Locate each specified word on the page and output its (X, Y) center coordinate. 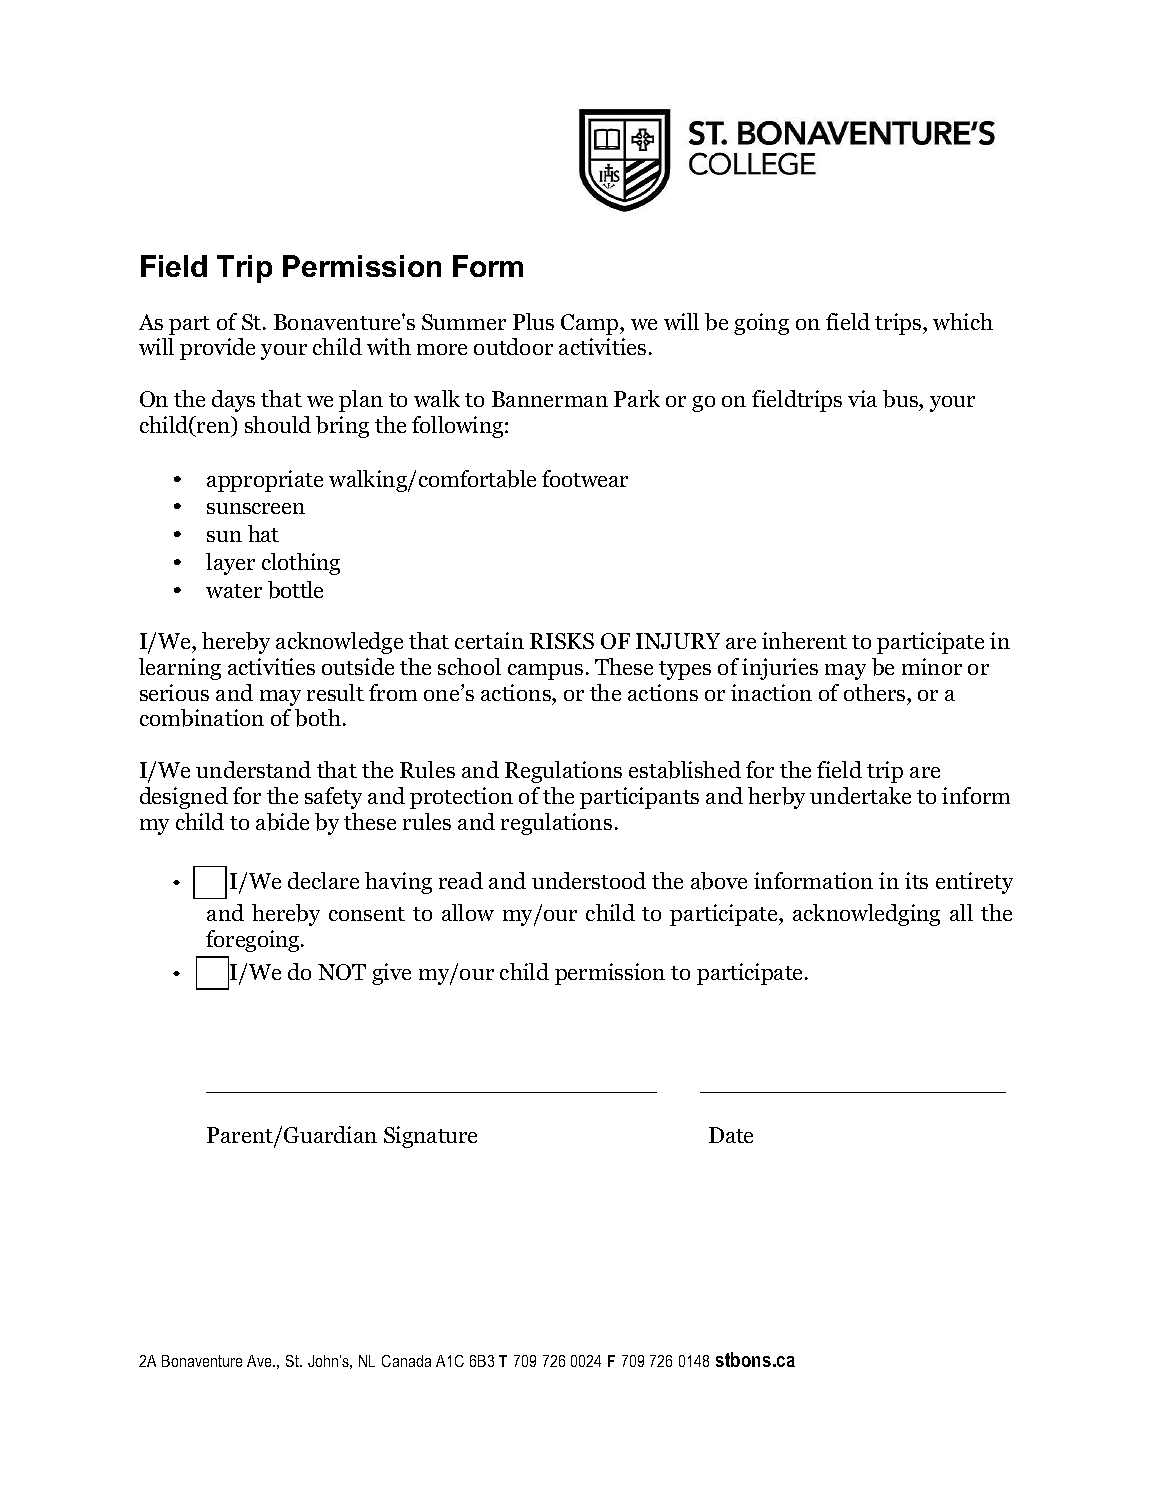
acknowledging (866, 915)
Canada (406, 1361)
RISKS (562, 641)
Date (731, 1135)
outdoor (513, 346)
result (335, 692)
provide (217, 349)
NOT (342, 972)
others (876, 692)
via (862, 398)
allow (468, 912)
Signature (430, 1137)
